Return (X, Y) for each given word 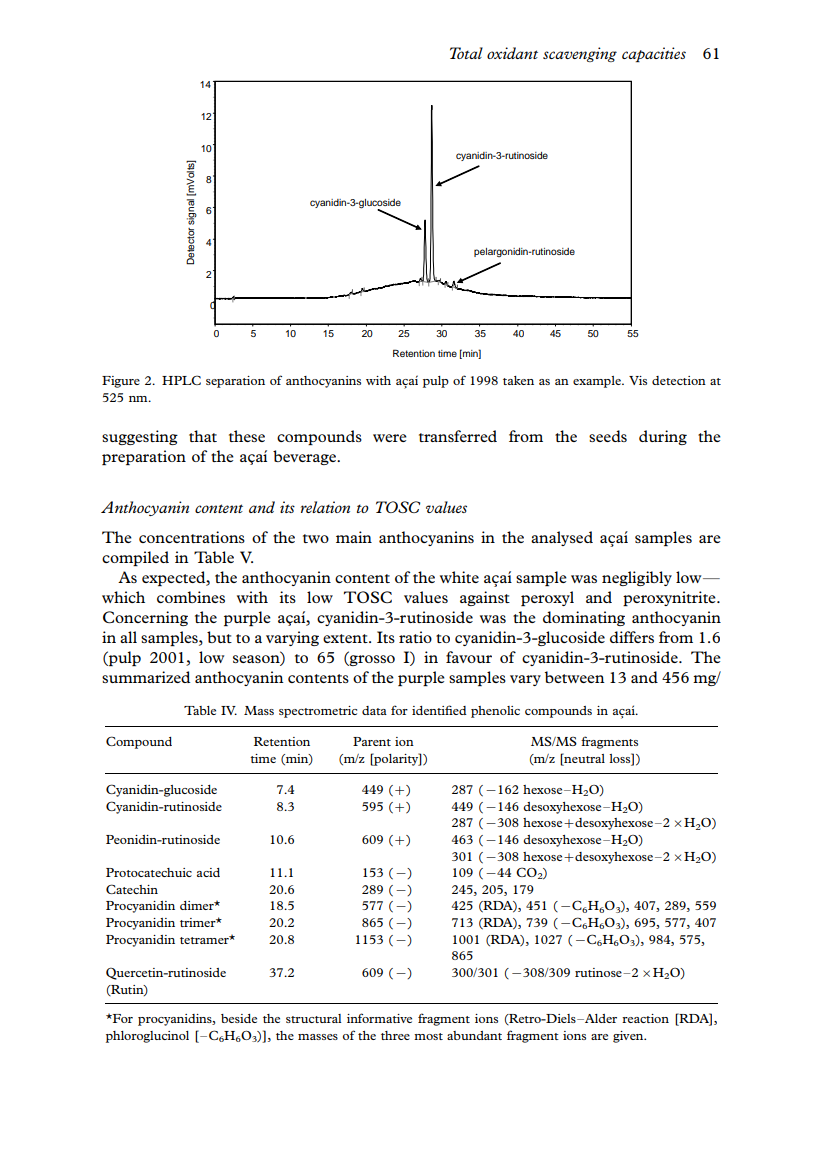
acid (208, 872)
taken (518, 380)
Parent (372, 741)
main (354, 537)
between (575, 677)
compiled (135, 558)
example (598, 382)
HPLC (181, 380)
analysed (562, 538)
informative (379, 1018)
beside (239, 1018)
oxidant (512, 53)
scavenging (580, 54)
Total (466, 53)
